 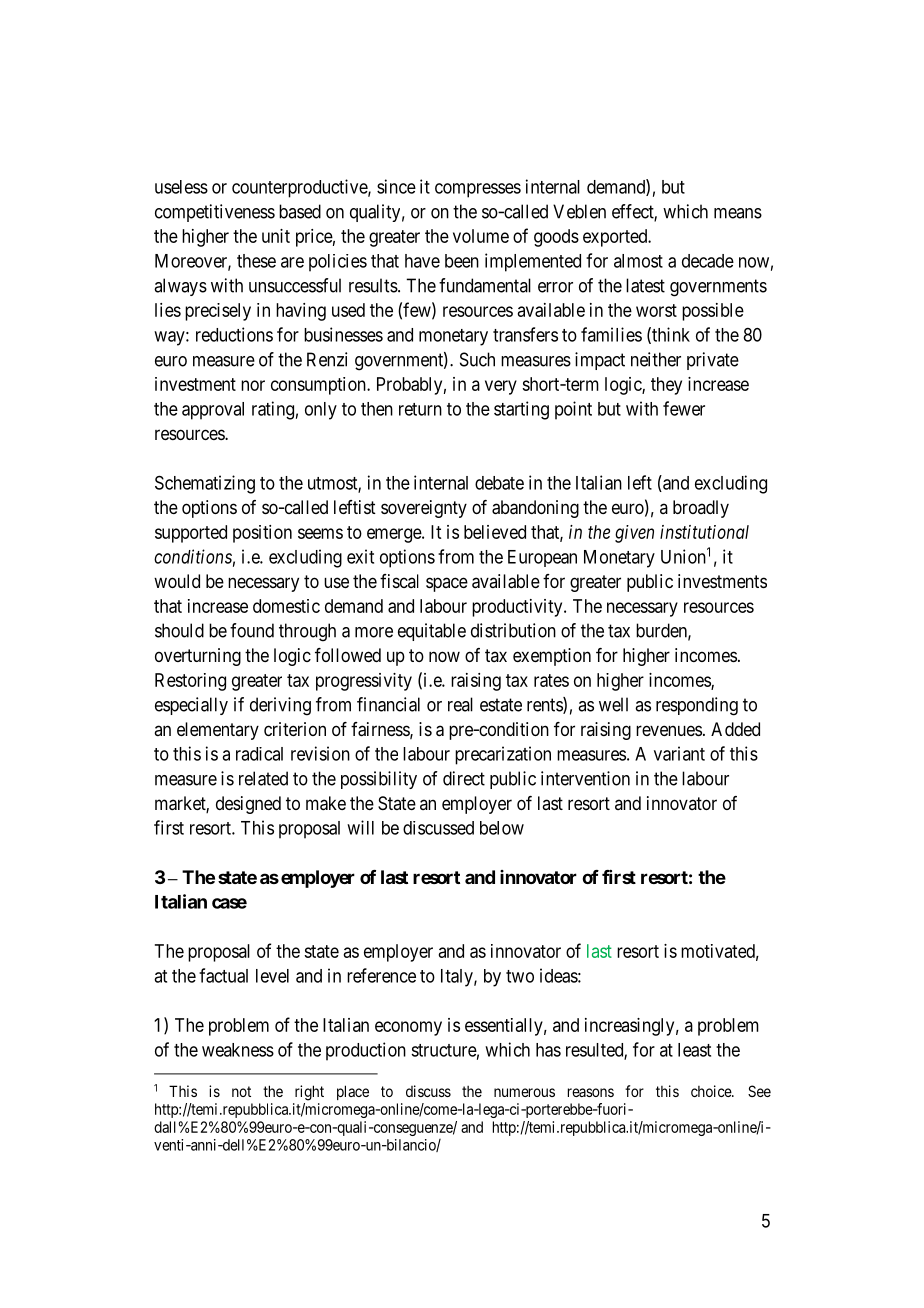 I want to click on exported, so click(x=616, y=238).
